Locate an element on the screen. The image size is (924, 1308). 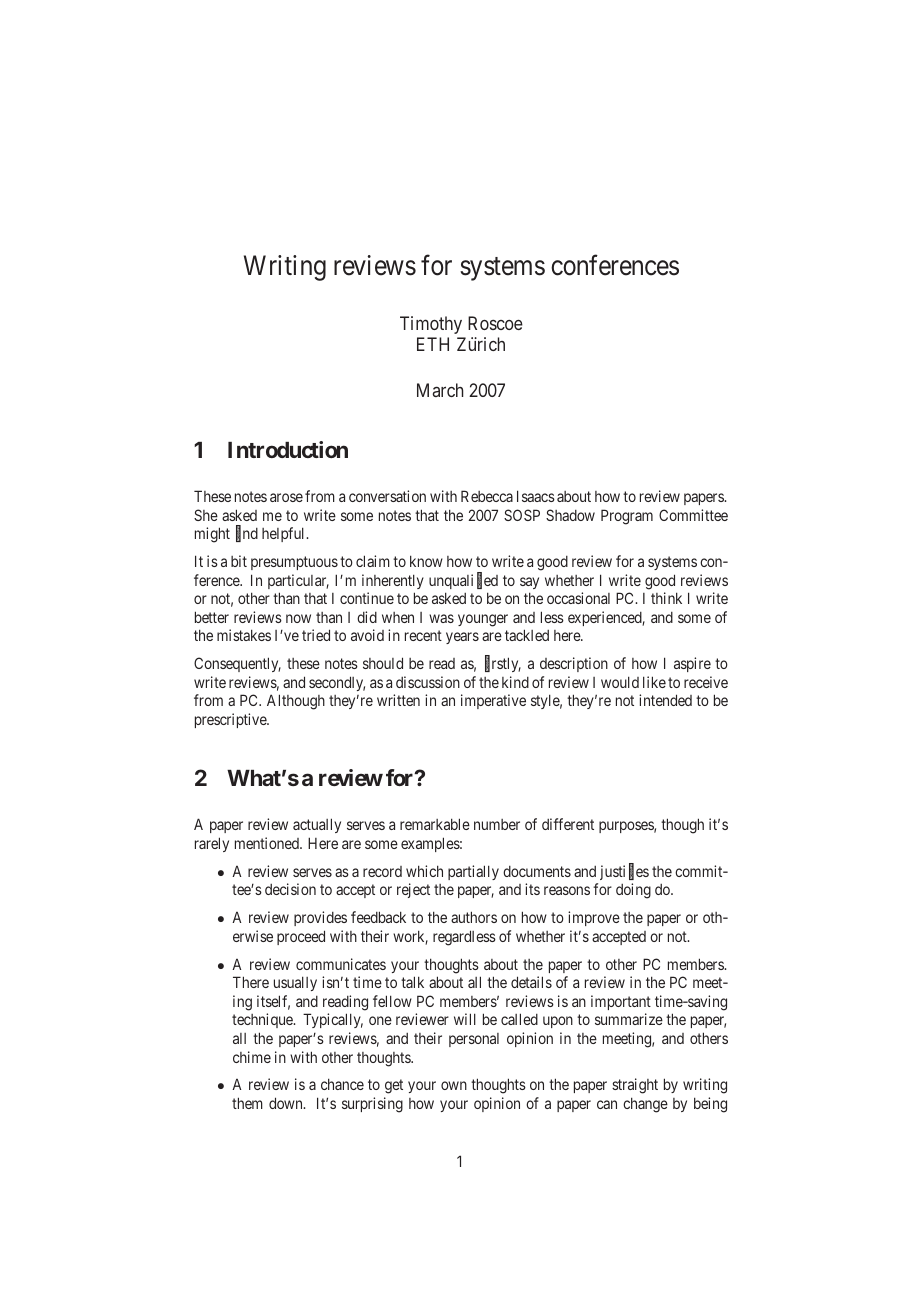
Introduction is located at coordinates (288, 449).
